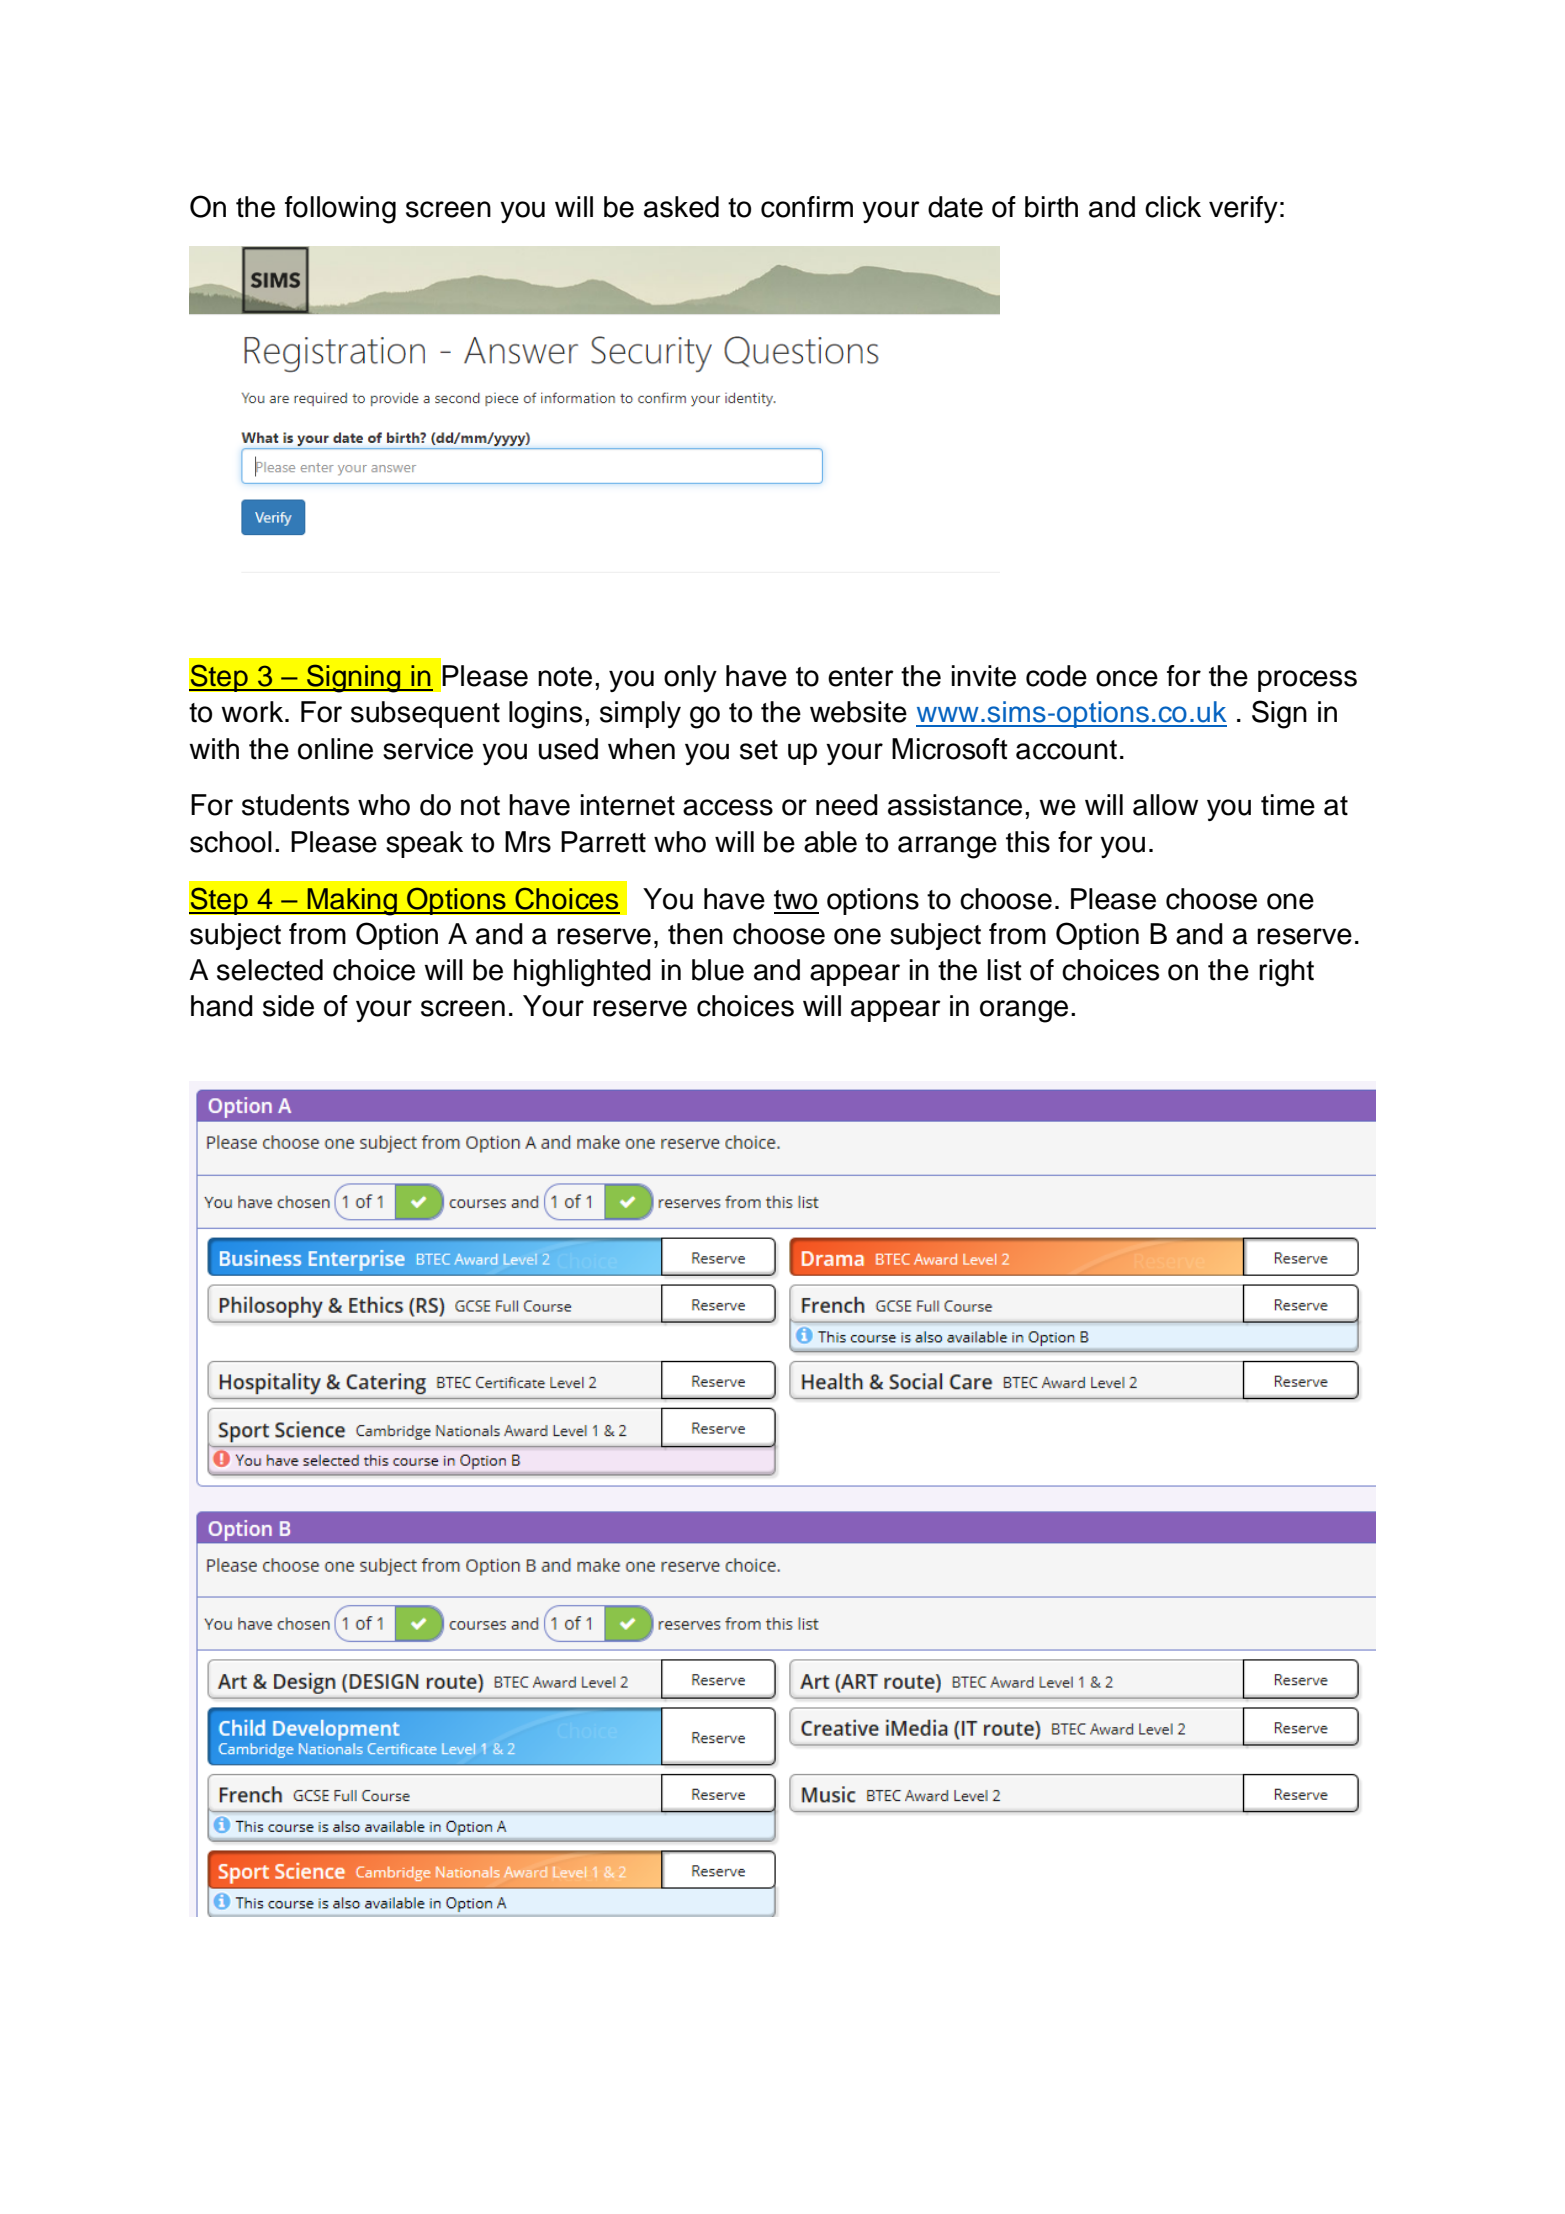  What do you see at coordinates (270, 970) in the screenshot?
I see `selected` at bounding box center [270, 970].
